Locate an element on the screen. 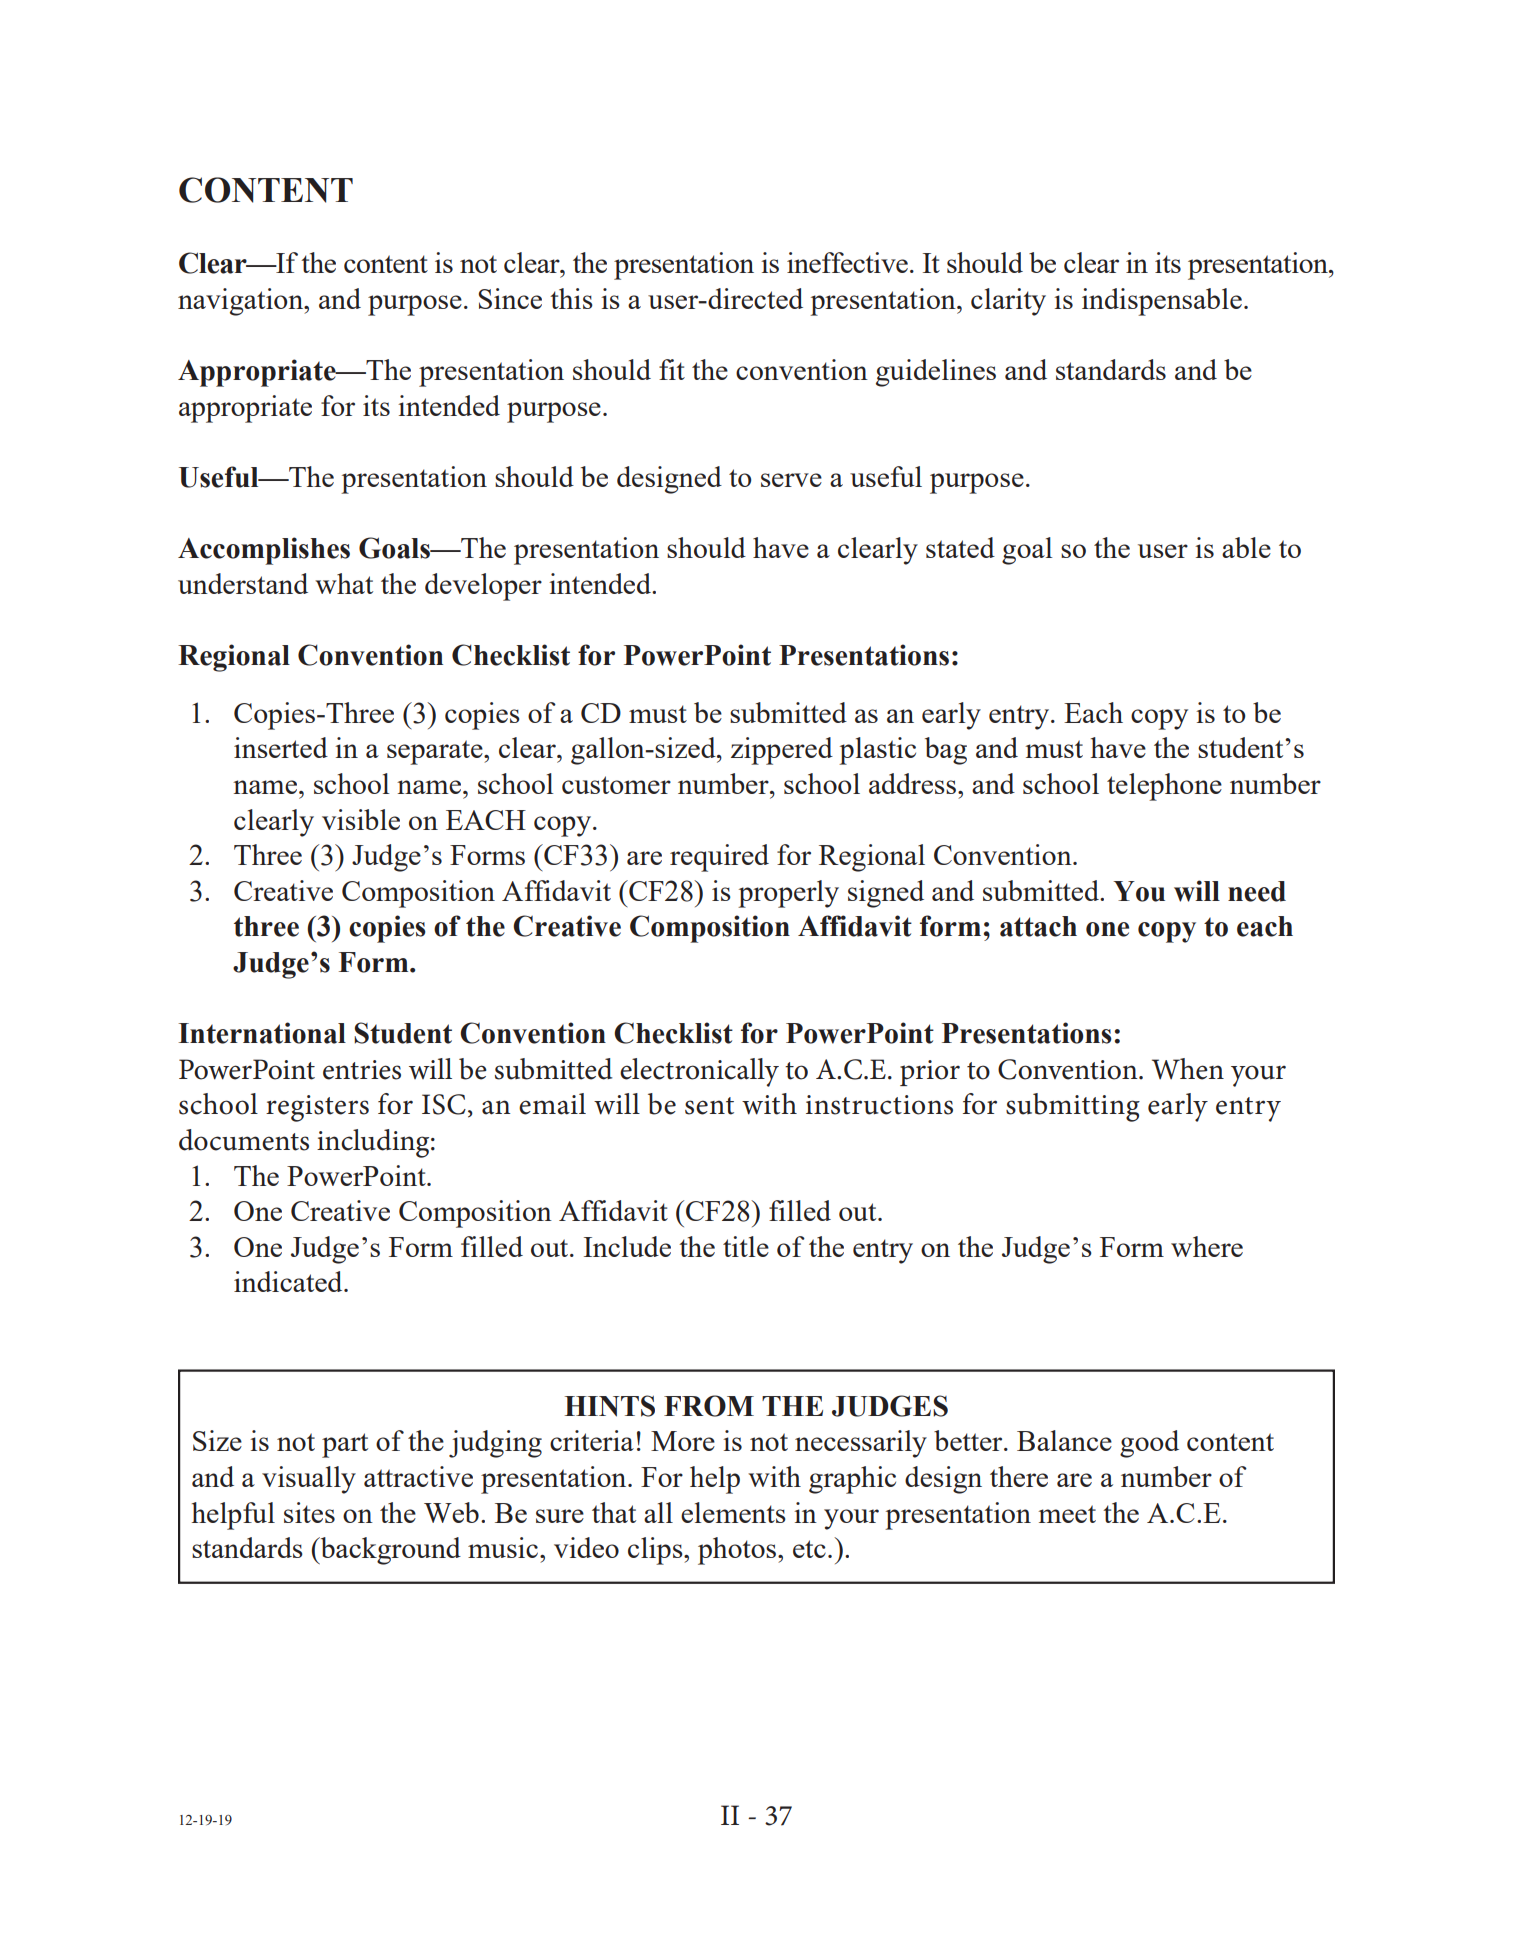 The image size is (1513, 1958). stated is located at coordinates (960, 547).
